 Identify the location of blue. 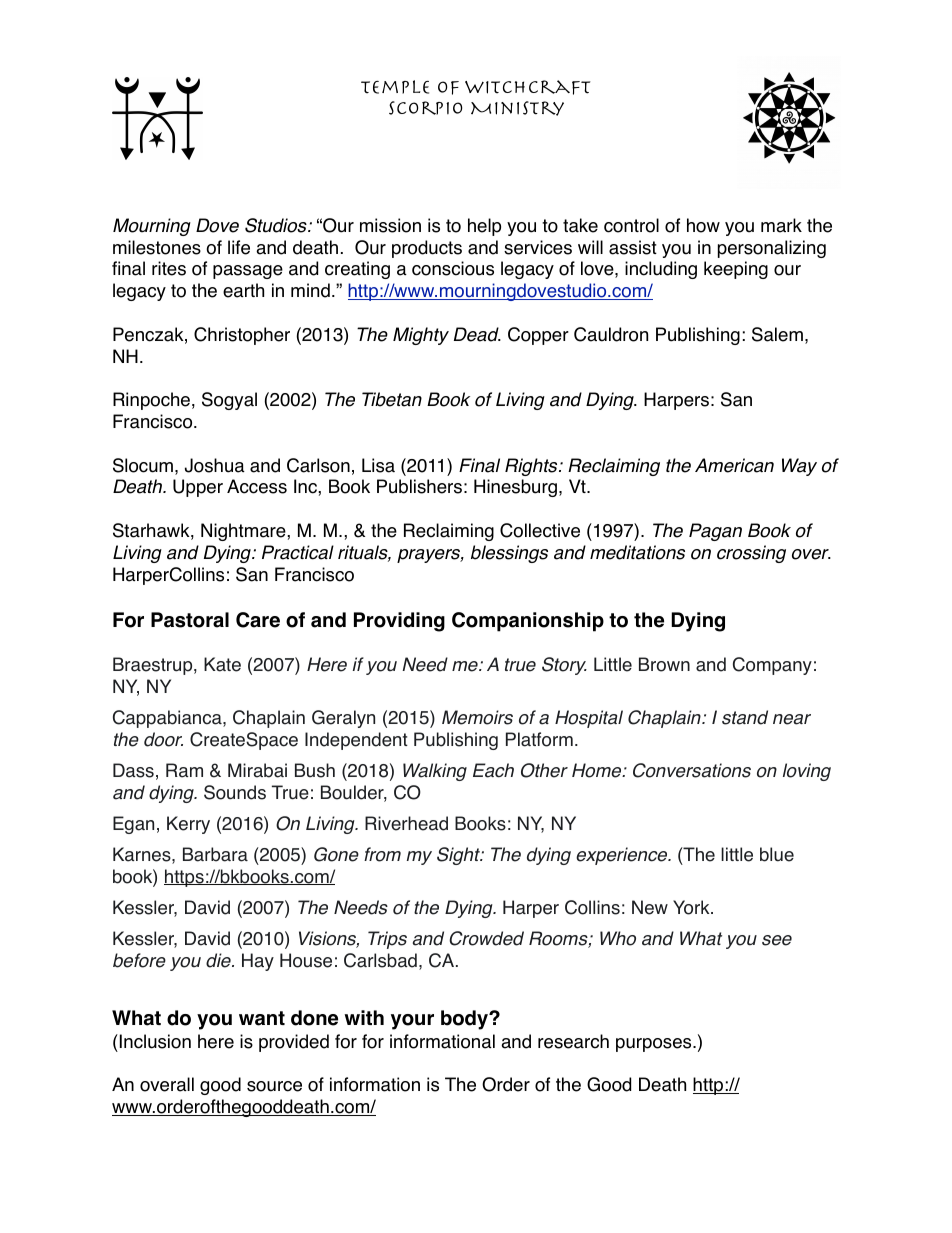
(777, 854).
